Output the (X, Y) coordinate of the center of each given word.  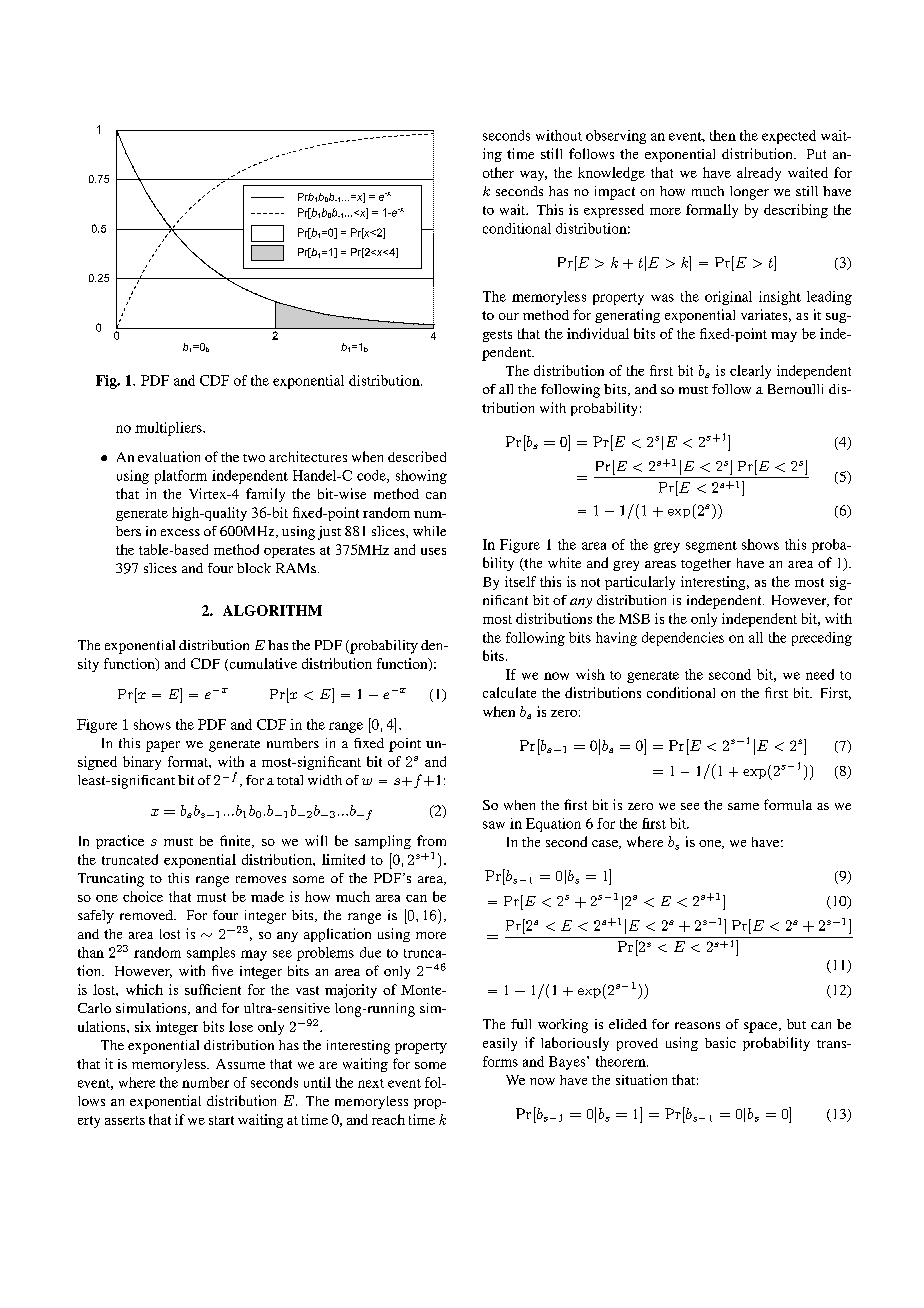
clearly (750, 372)
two (254, 458)
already (759, 174)
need (820, 674)
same (743, 806)
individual (598, 333)
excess (180, 532)
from (431, 840)
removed (147, 915)
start (221, 1120)
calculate (509, 692)
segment (711, 547)
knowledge (611, 174)
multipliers (169, 429)
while (429, 531)
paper (163, 746)
